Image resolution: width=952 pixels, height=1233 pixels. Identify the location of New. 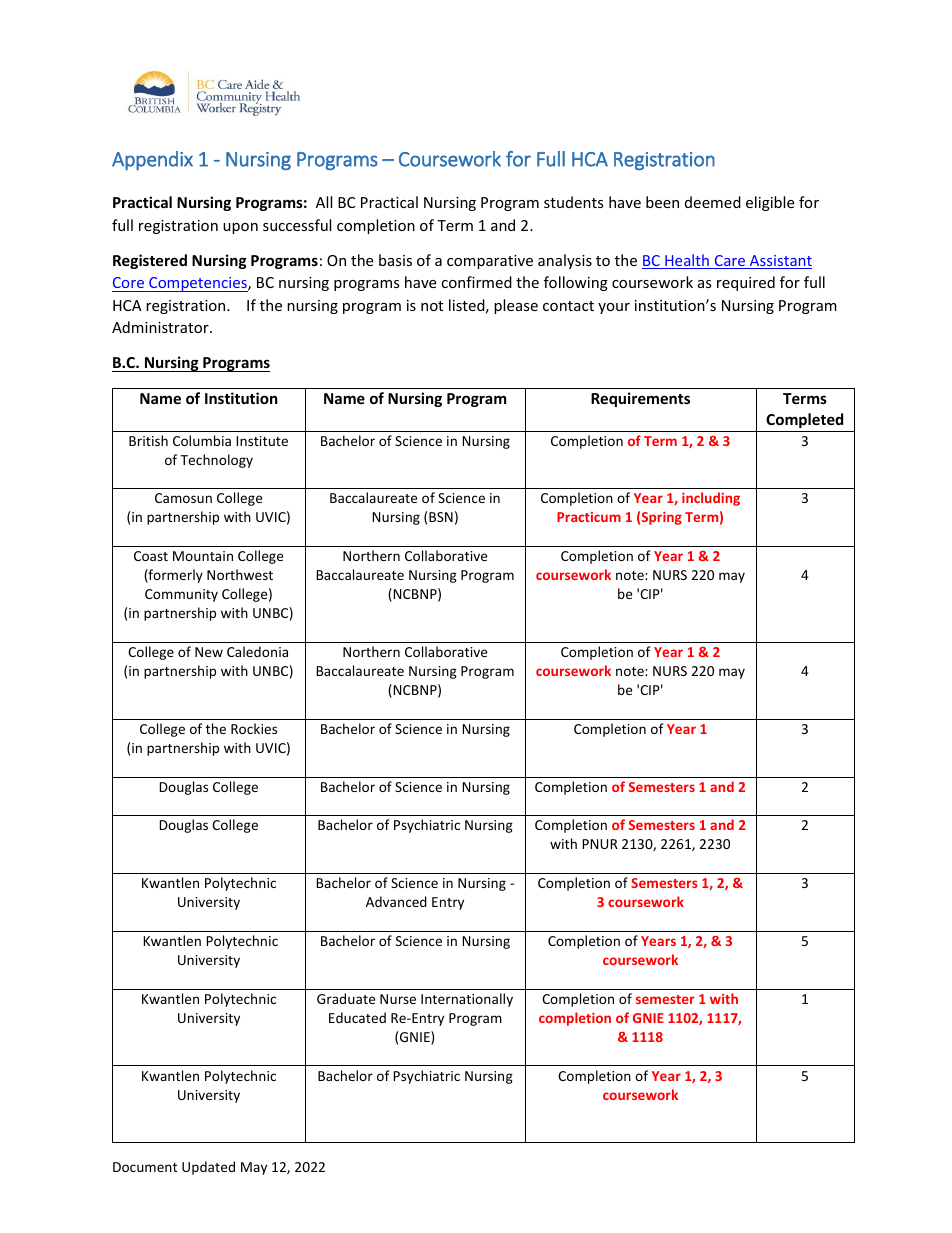
(209, 652).
